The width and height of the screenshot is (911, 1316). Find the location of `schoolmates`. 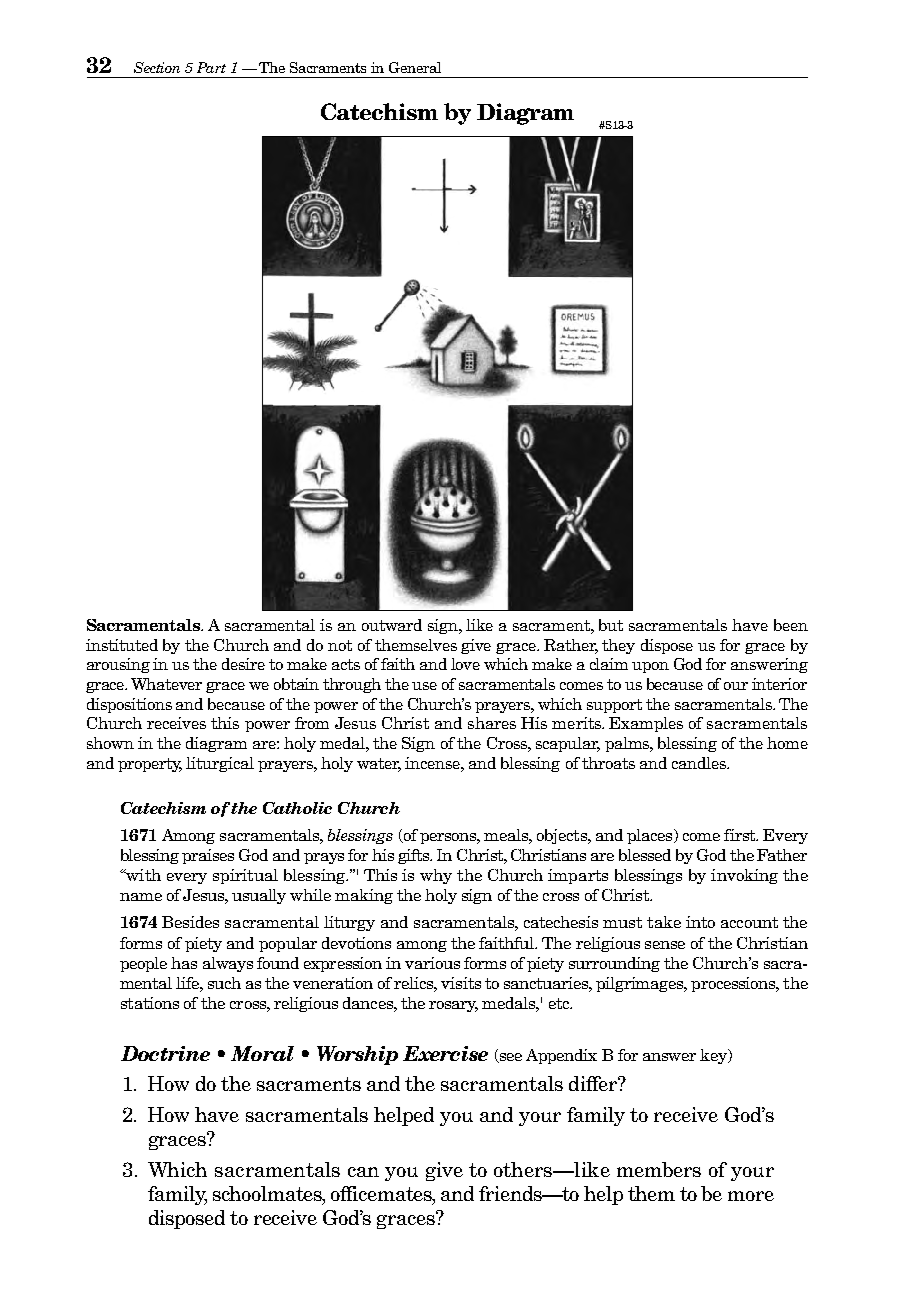

schoolmates is located at coordinates (268, 1195).
